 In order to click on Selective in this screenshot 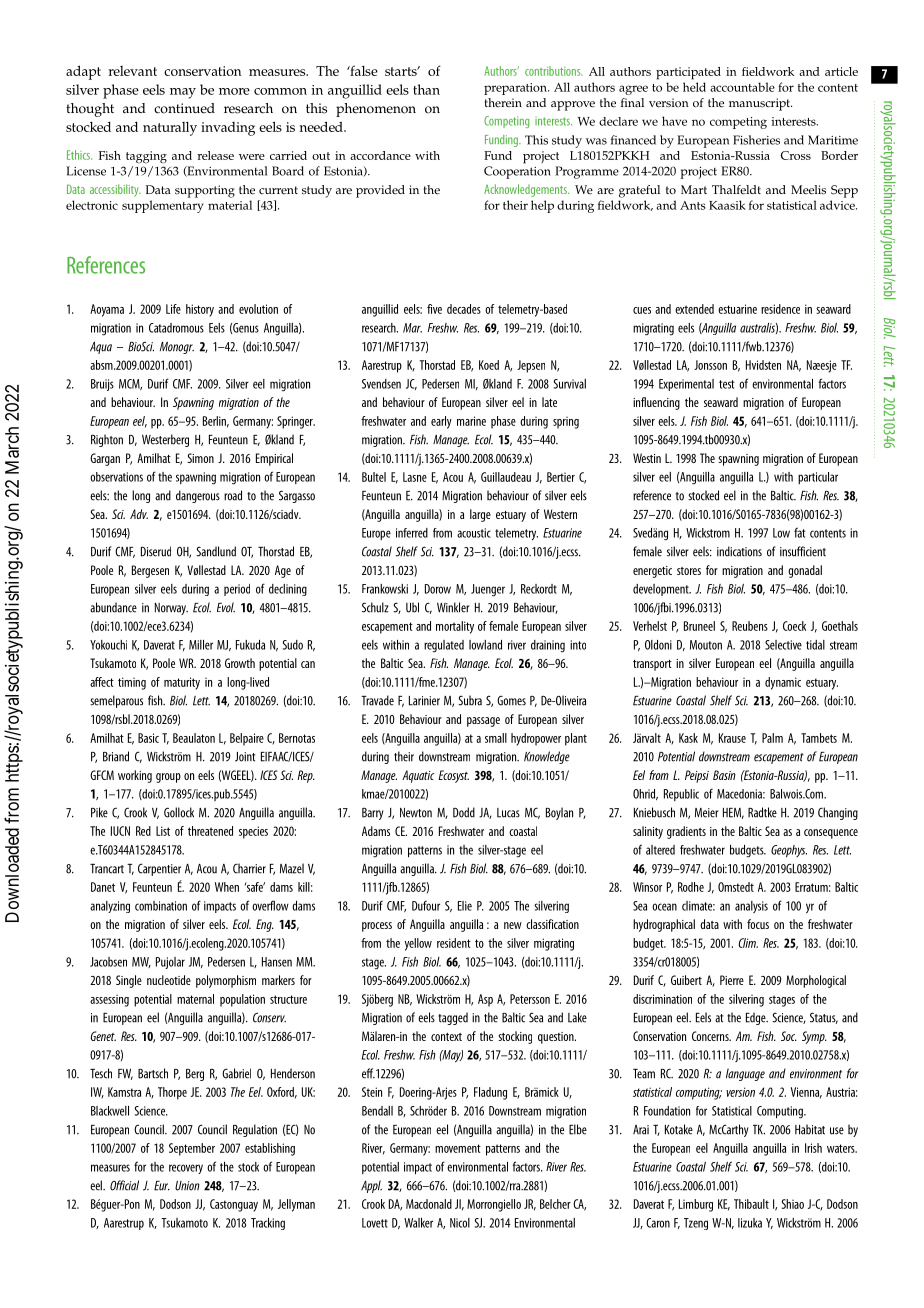, I will do `click(783, 645)`.
